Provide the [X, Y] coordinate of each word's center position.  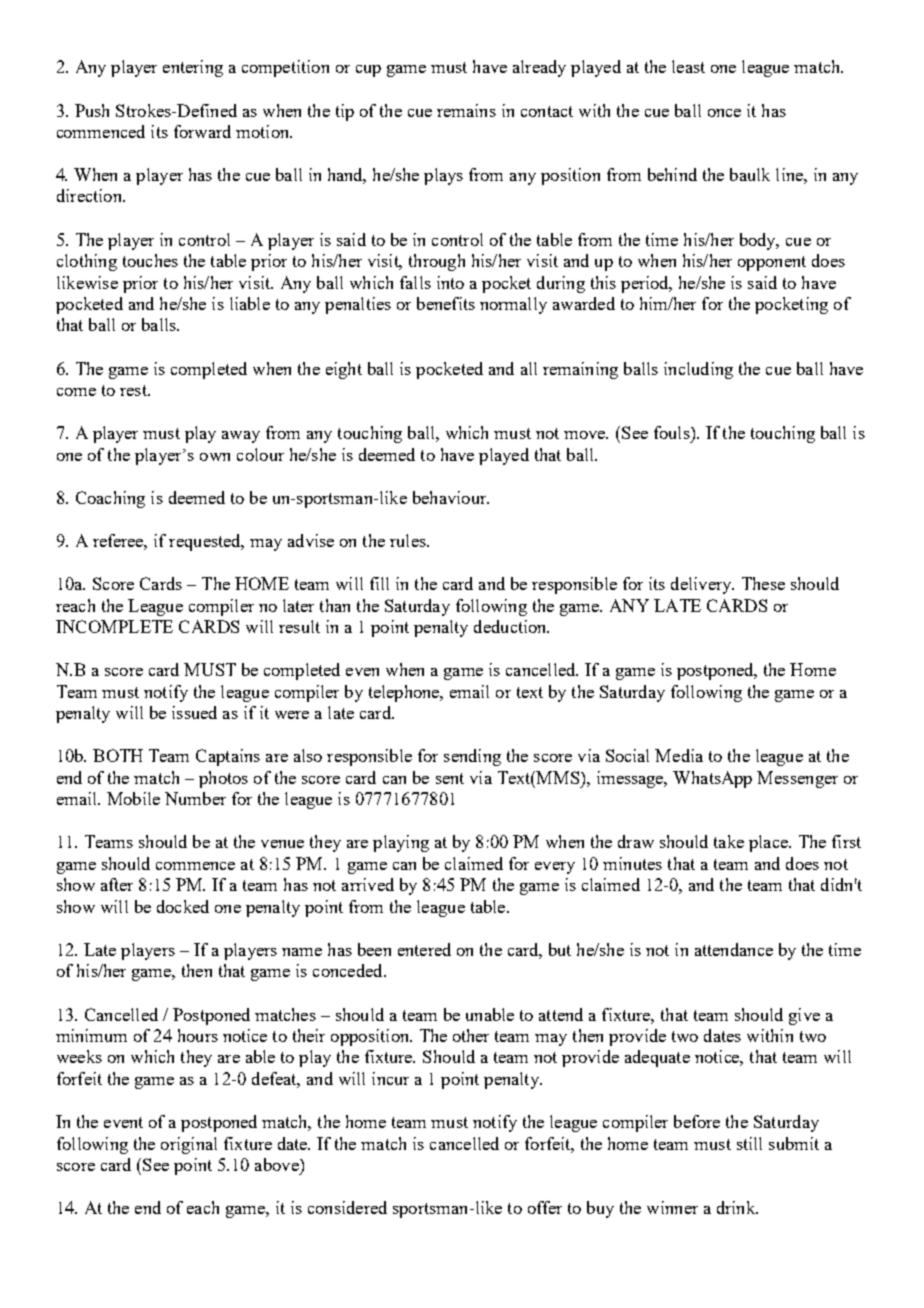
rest [134, 390]
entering [193, 68]
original [189, 1145]
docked [183, 906]
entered [424, 949]
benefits [446, 303]
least [688, 66]
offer [545, 1207]
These [763, 583]
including [698, 370]
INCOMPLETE [114, 626]
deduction [511, 626]
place [769, 843]
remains [466, 110]
